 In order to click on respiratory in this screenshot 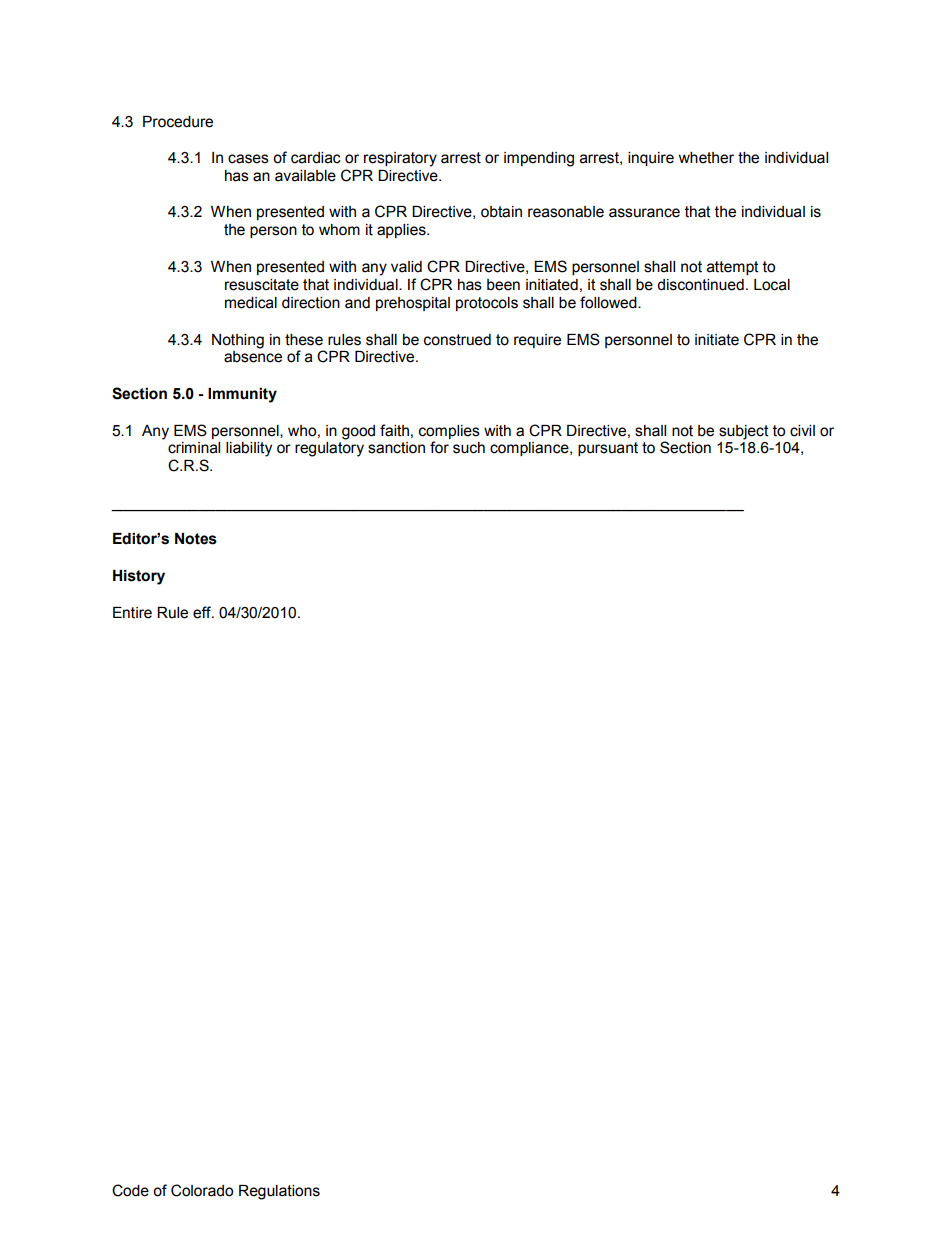, I will do `click(400, 159)`.
